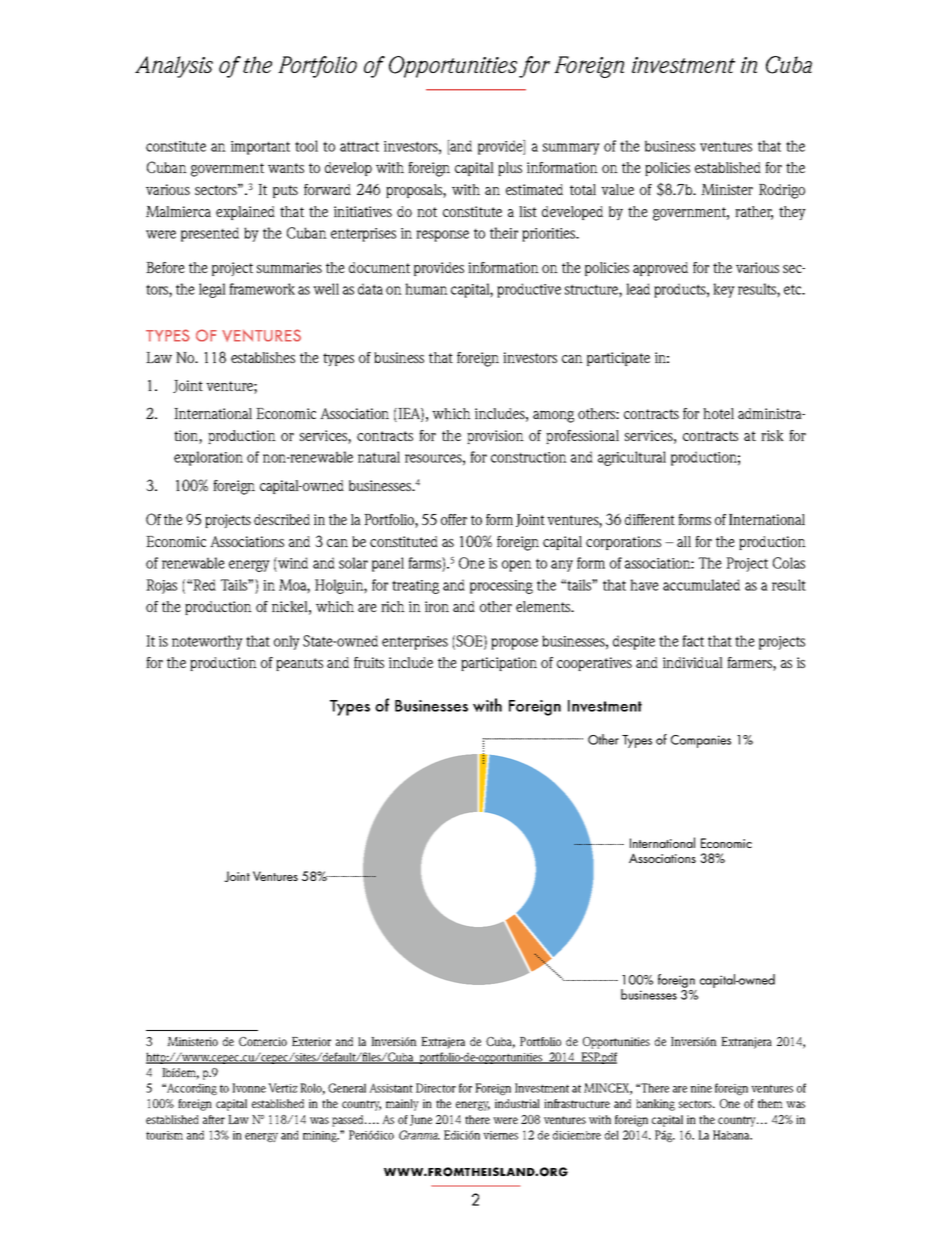 Image resolution: width=952 pixels, height=1233 pixels. I want to click on key, so click(724, 290).
